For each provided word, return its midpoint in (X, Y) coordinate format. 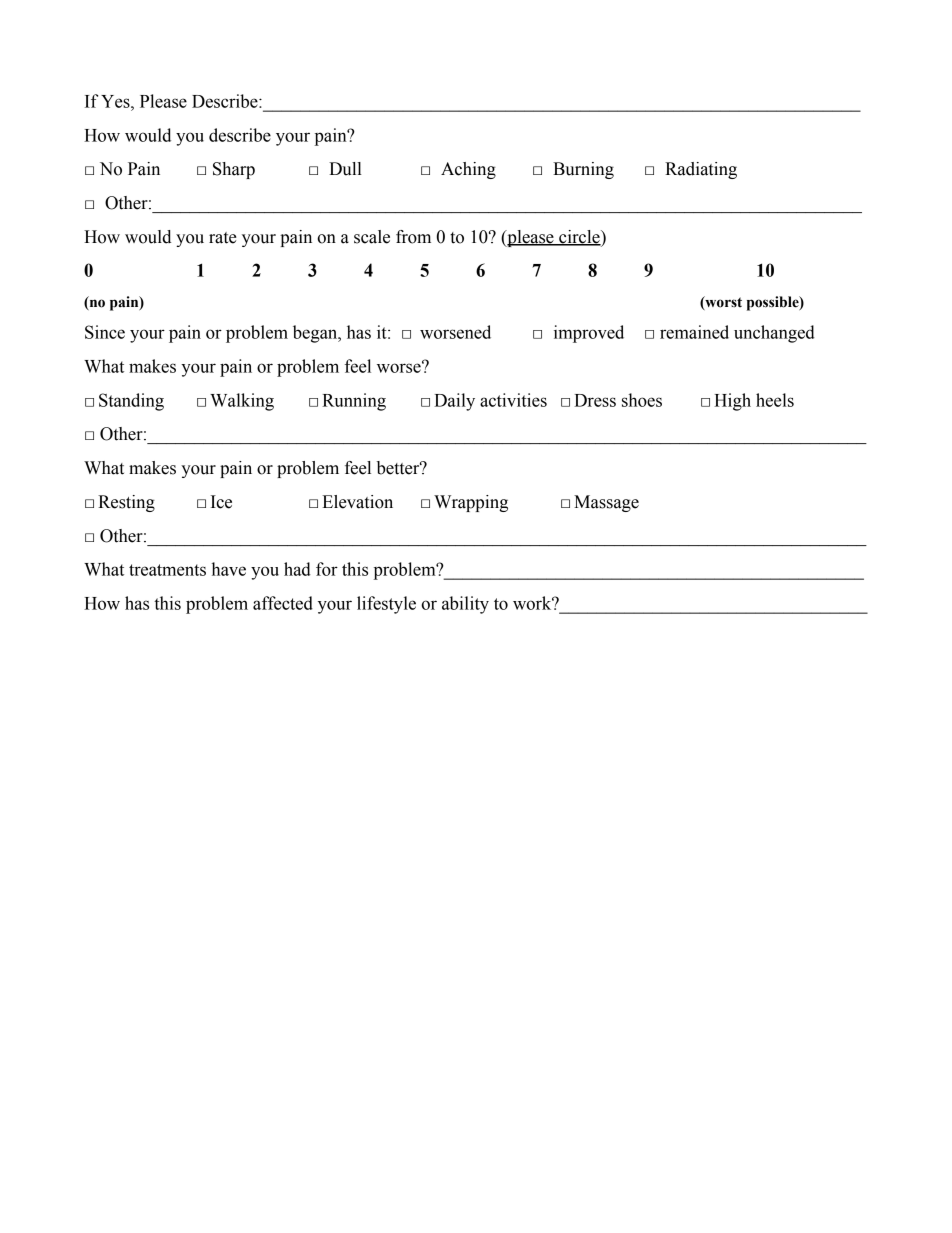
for (327, 569)
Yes (116, 101)
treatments (167, 570)
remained (694, 332)
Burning (583, 170)
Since (105, 332)
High (732, 402)
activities (513, 400)
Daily (454, 402)
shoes (642, 400)
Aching (468, 170)
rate (223, 238)
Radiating (701, 170)
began (316, 334)
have (229, 569)
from (413, 237)
